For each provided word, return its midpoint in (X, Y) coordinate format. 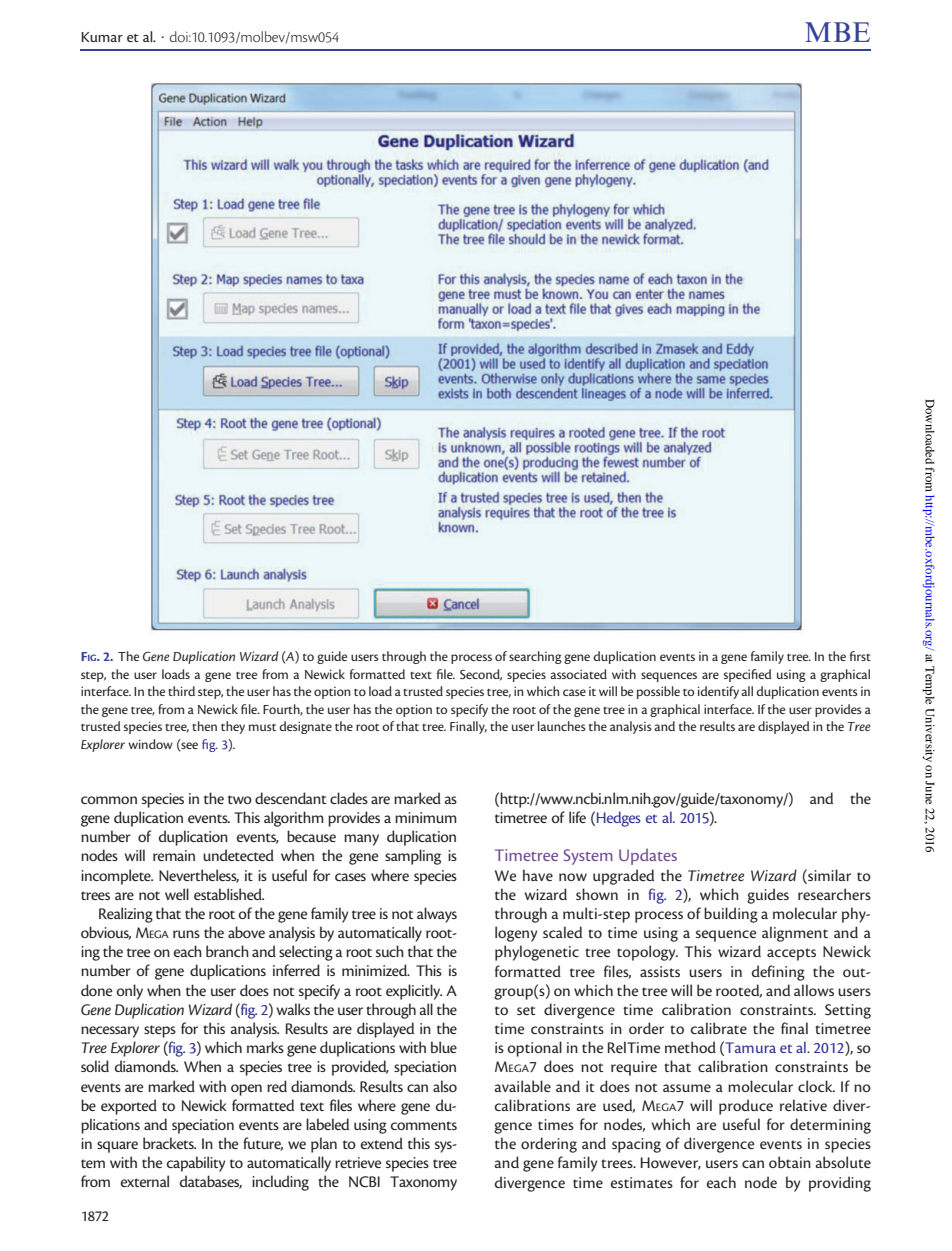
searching (535, 657)
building (731, 915)
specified (748, 675)
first (860, 656)
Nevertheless (199, 876)
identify (718, 692)
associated (578, 674)
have (538, 875)
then (204, 726)
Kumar (102, 37)
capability (196, 1164)
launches (562, 726)
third (181, 691)
